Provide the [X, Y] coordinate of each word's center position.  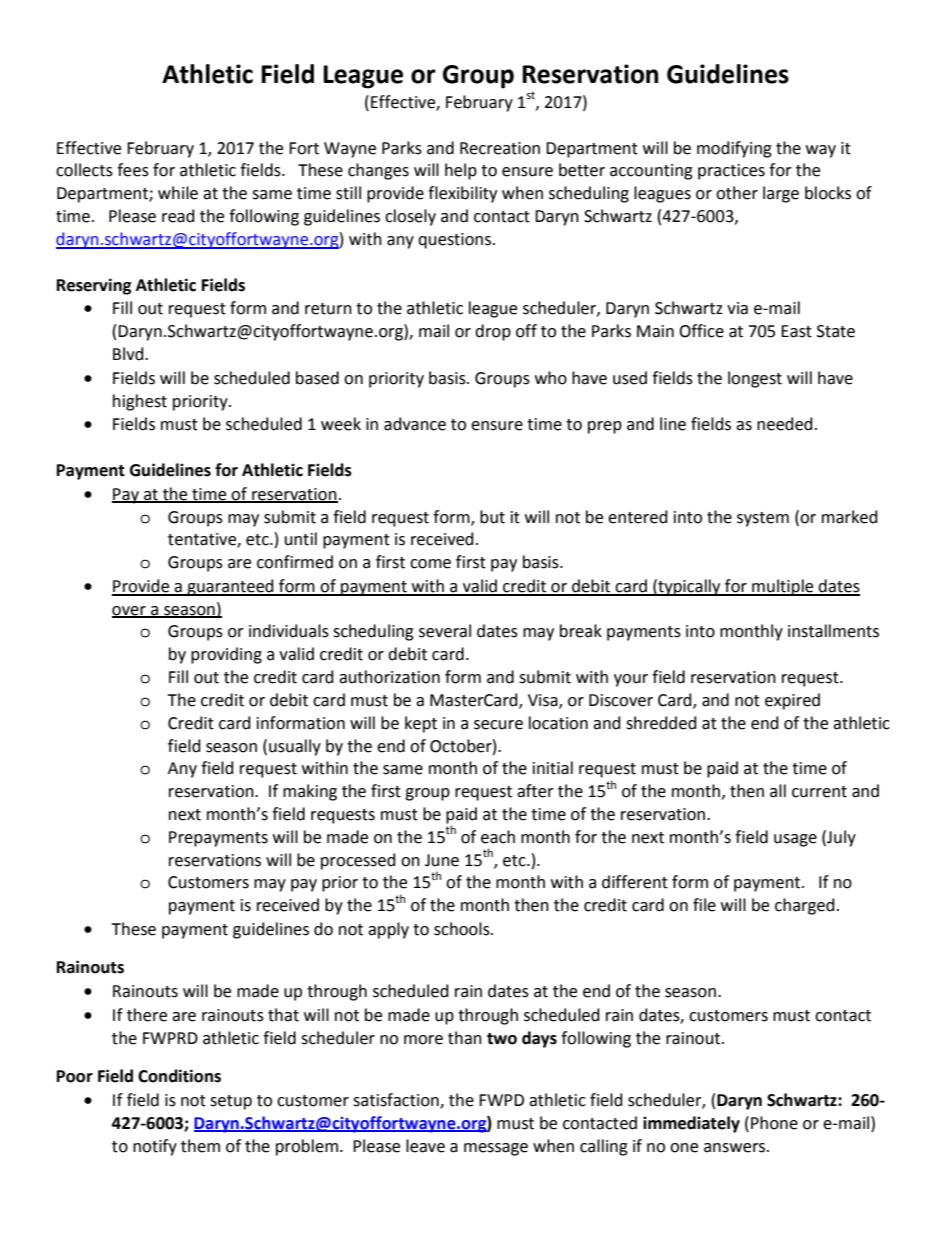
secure [498, 725]
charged [805, 906]
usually [295, 747]
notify [155, 1147]
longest [755, 379]
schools [463, 929]
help [461, 171]
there [147, 1015]
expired [792, 701]
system [763, 519]
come [430, 564]
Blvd [129, 354]
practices [731, 172]
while [178, 193]
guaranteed [230, 587]
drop [493, 332]
